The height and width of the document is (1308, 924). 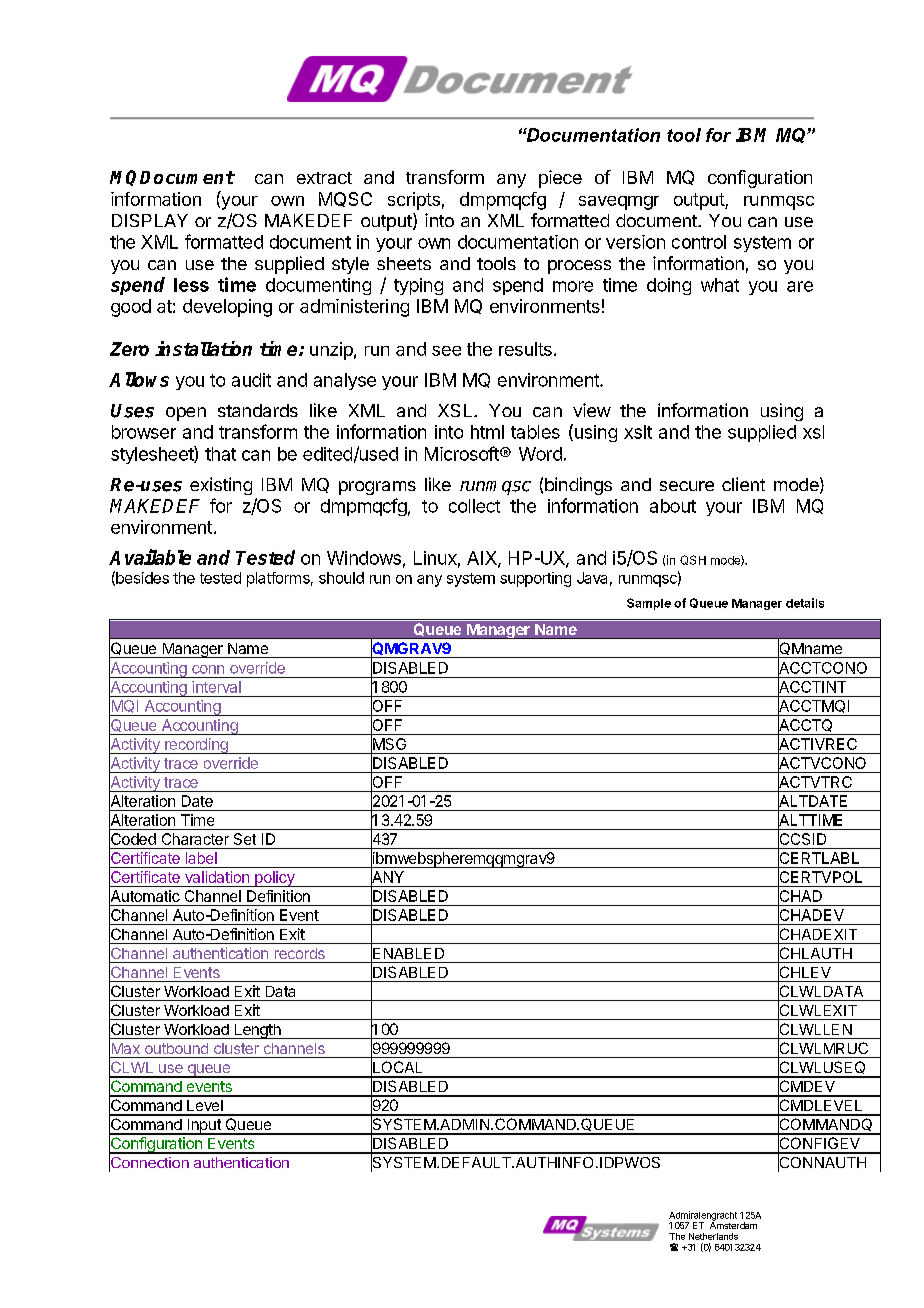 I want to click on Netherlands, so click(x=713, y=1236).
